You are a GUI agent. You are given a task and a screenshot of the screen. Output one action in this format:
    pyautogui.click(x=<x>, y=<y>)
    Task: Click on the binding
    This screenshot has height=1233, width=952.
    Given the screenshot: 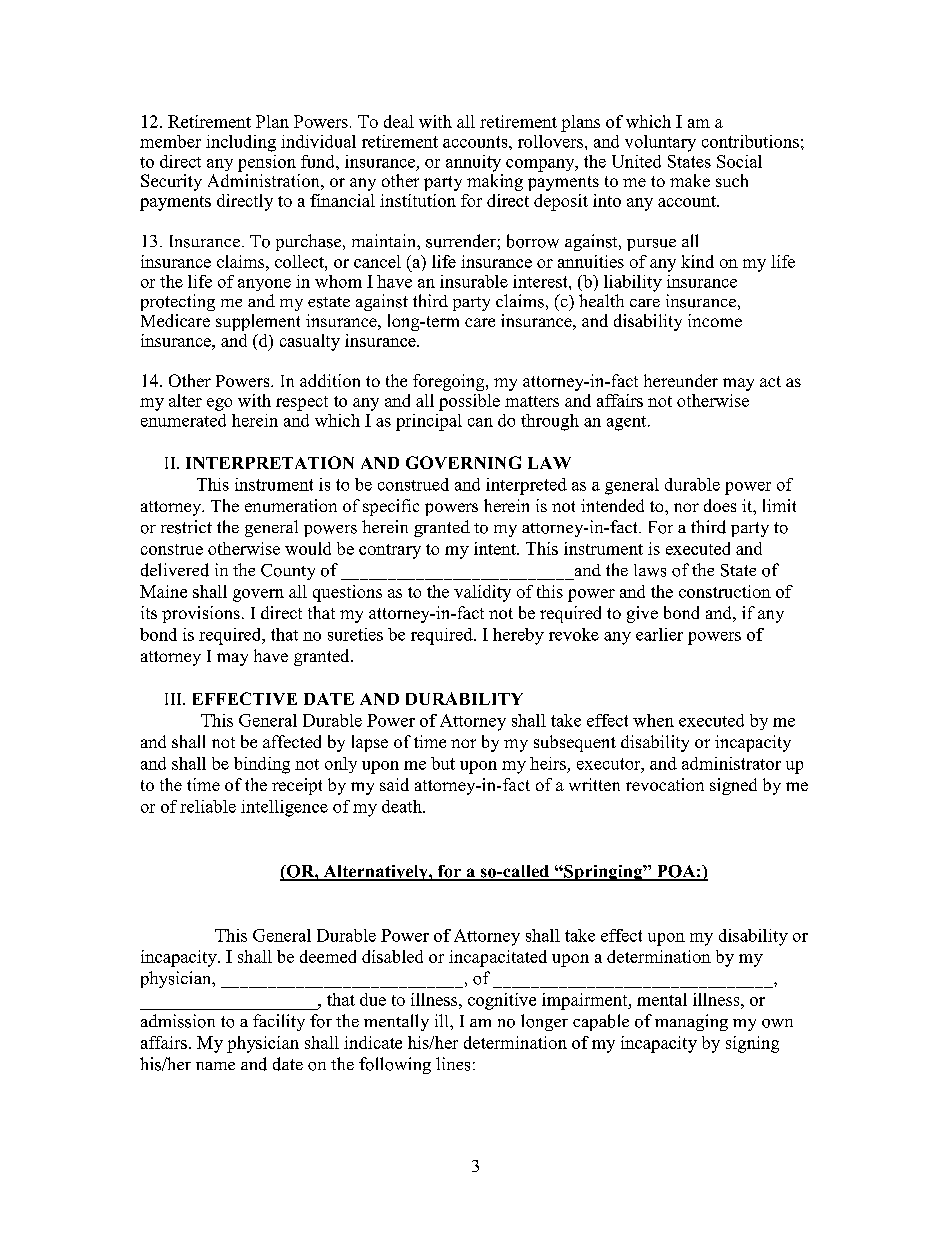 What is the action you would take?
    pyautogui.click(x=262, y=765)
